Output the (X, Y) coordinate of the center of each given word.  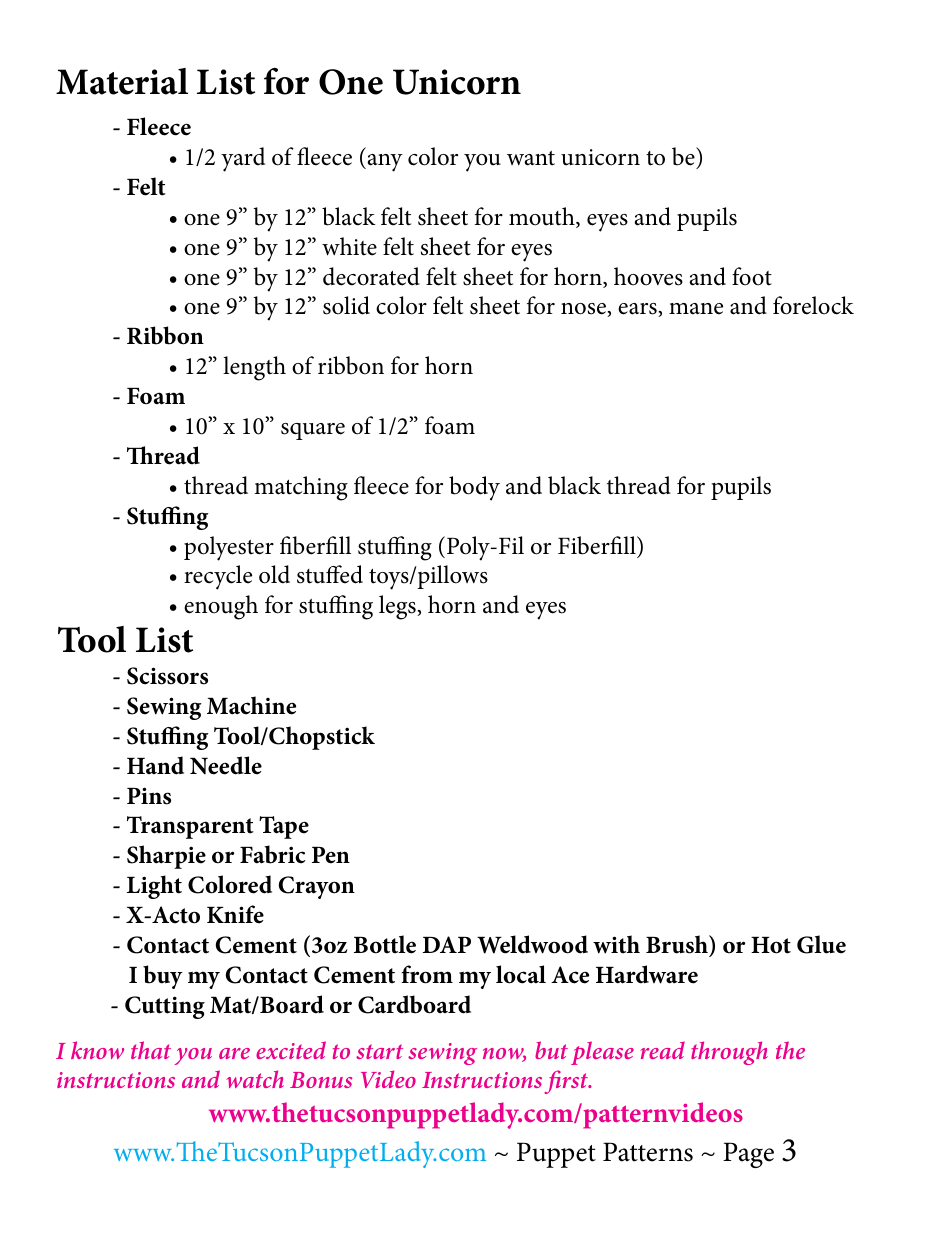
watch (255, 1079)
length (254, 368)
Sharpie (166, 857)
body (474, 488)
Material (122, 81)
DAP (447, 944)
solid (346, 305)
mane (696, 309)
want (531, 158)
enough (221, 607)
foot (752, 276)
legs (398, 607)
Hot (771, 945)
